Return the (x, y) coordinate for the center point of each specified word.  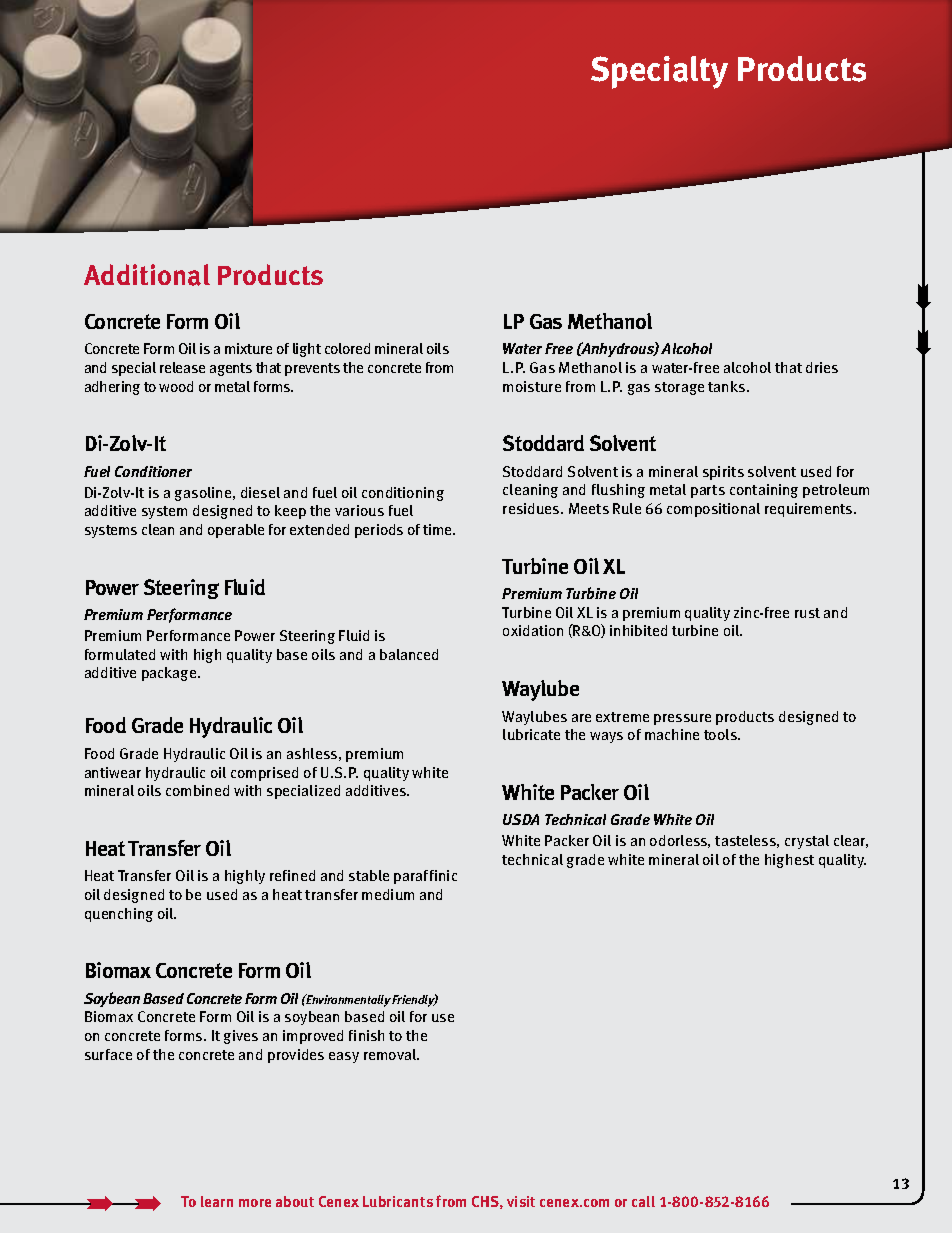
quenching (119, 915)
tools (721, 734)
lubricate (531, 734)
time (438, 529)
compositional (713, 510)
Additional (147, 275)
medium (388, 894)
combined (197, 790)
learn (217, 1201)
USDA (521, 819)
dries (822, 367)
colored (347, 348)
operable (236, 531)
